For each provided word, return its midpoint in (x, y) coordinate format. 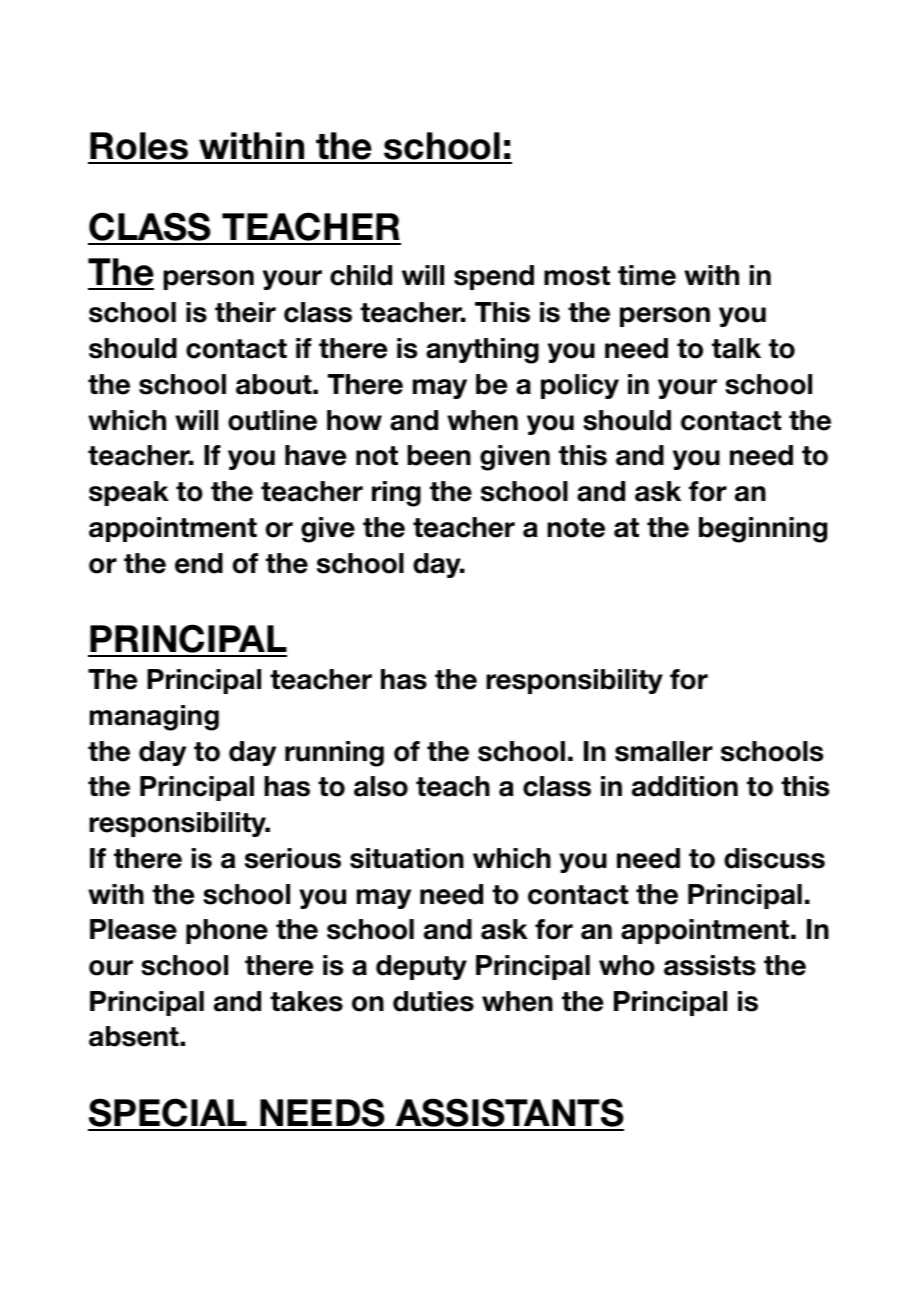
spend (494, 277)
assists (710, 965)
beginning (763, 530)
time (647, 275)
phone (227, 931)
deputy (421, 967)
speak (129, 493)
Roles (140, 147)
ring (396, 494)
